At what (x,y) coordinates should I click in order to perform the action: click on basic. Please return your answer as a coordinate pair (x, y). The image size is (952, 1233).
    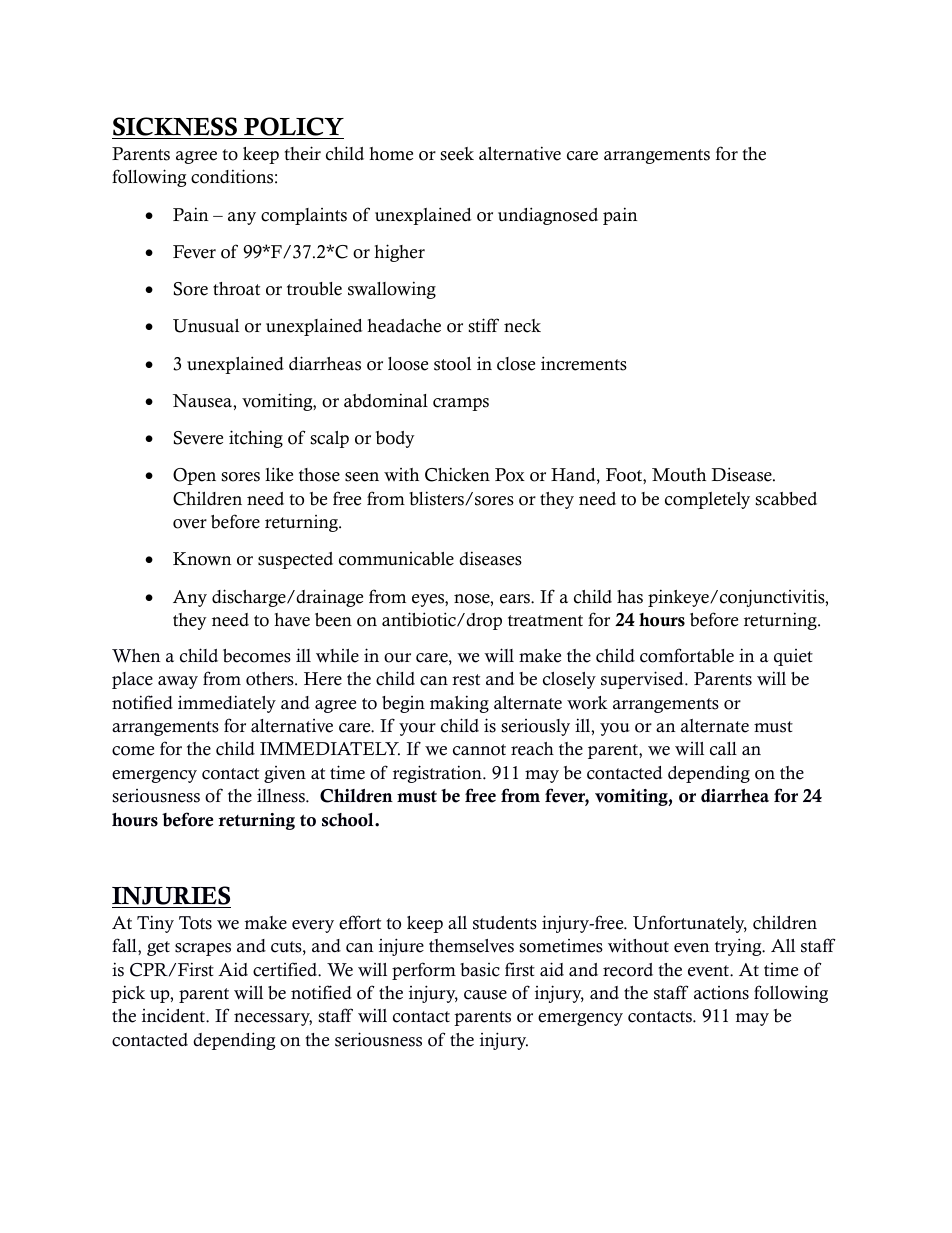
    Looking at the image, I should click on (480, 970).
